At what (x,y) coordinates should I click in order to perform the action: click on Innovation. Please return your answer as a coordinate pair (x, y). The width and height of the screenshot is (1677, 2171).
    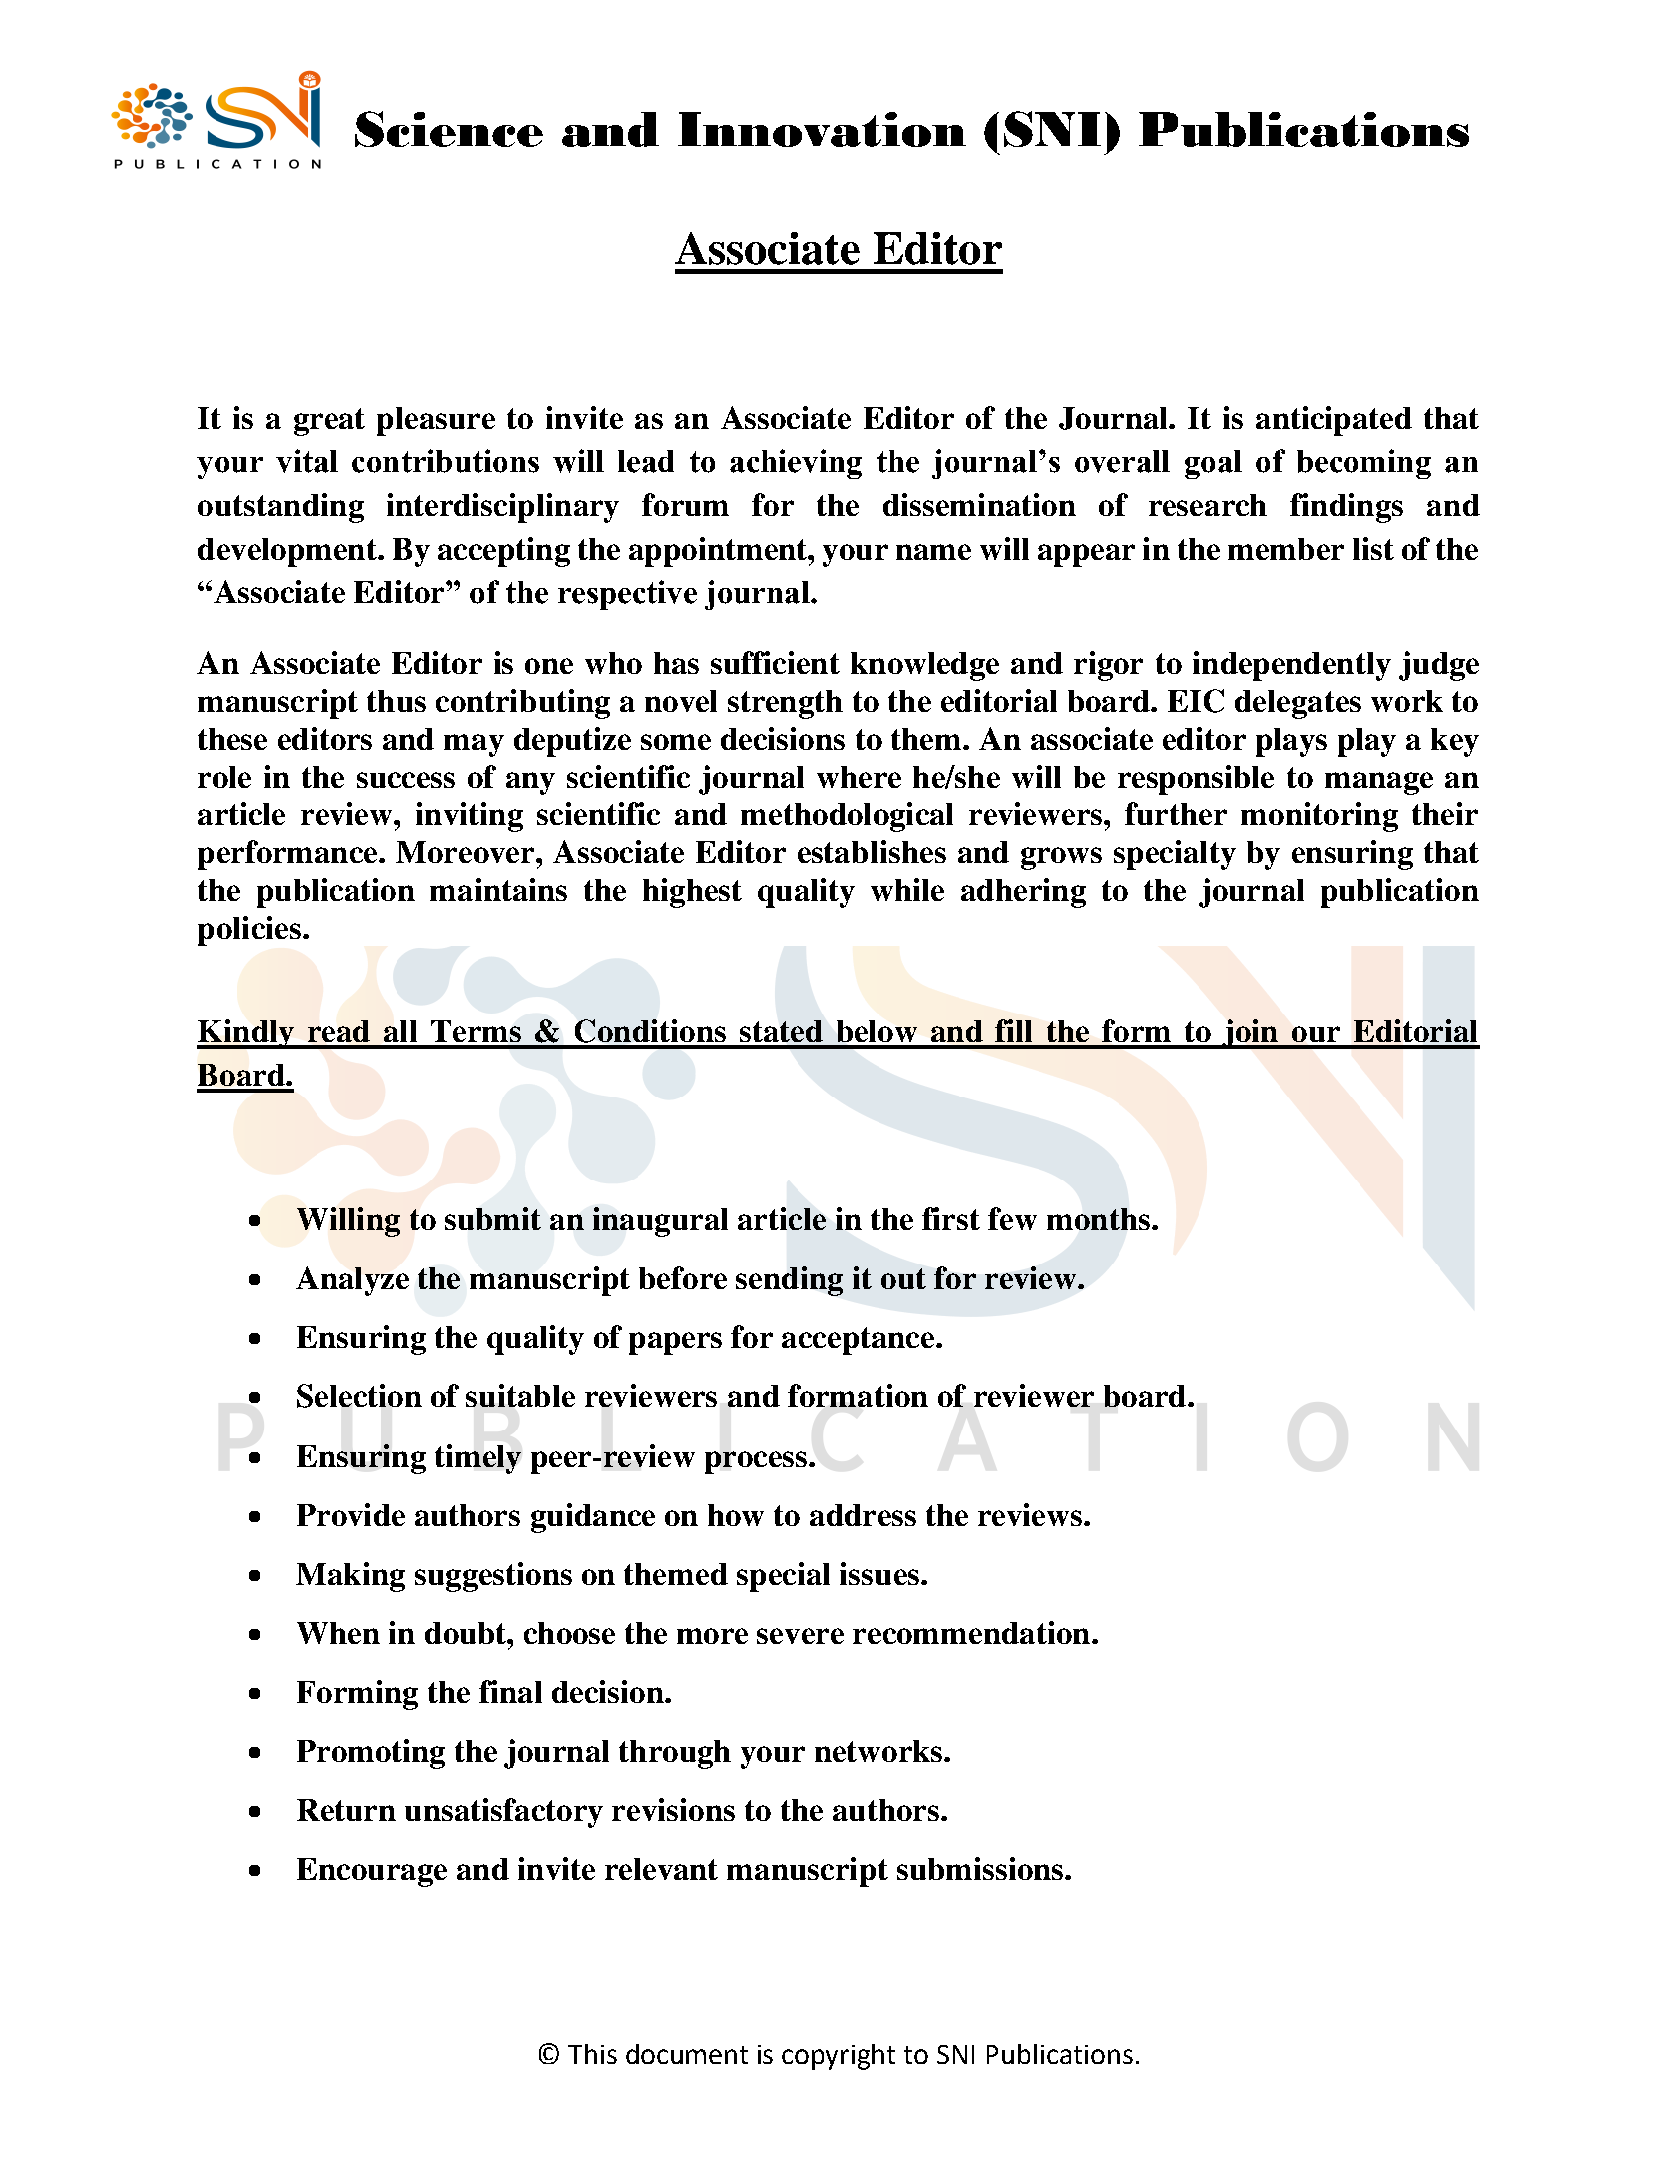
    Looking at the image, I should click on (822, 129).
